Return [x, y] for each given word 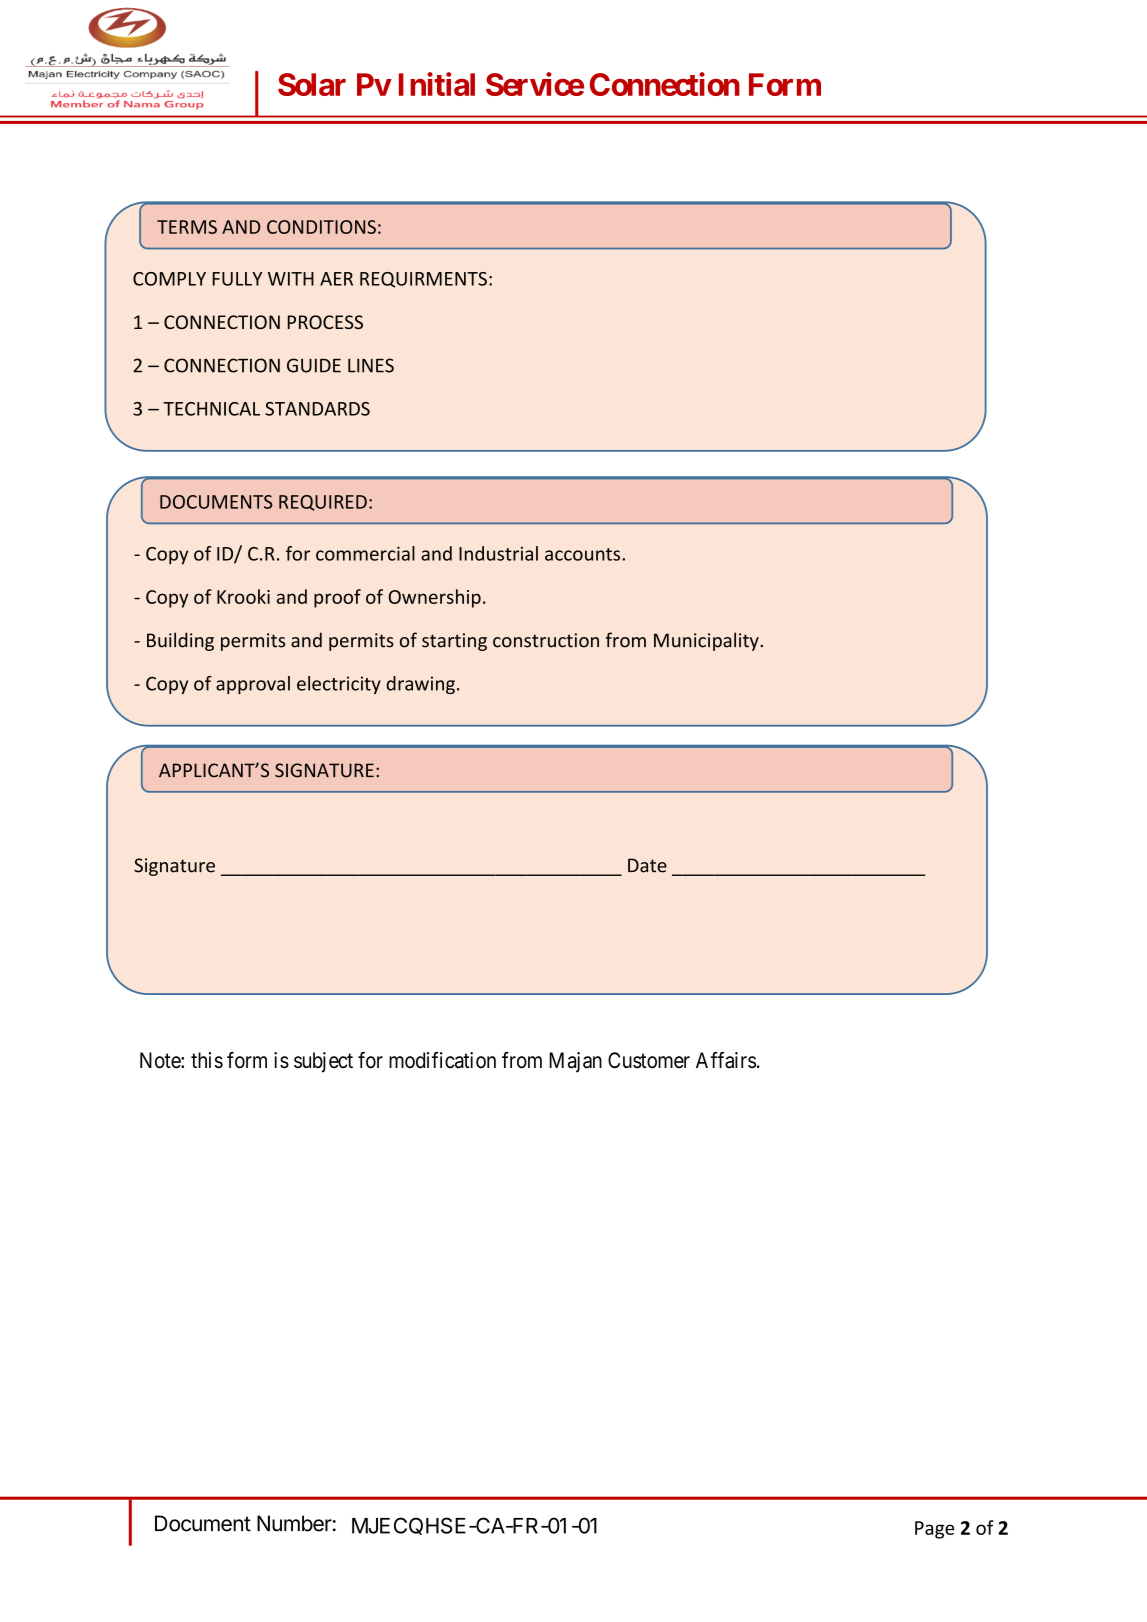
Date [647, 865]
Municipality [707, 641]
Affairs [726, 1060]
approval [253, 685]
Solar [312, 84]
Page [934, 1530]
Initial [437, 84]
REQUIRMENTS [423, 280]
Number [294, 1523]
